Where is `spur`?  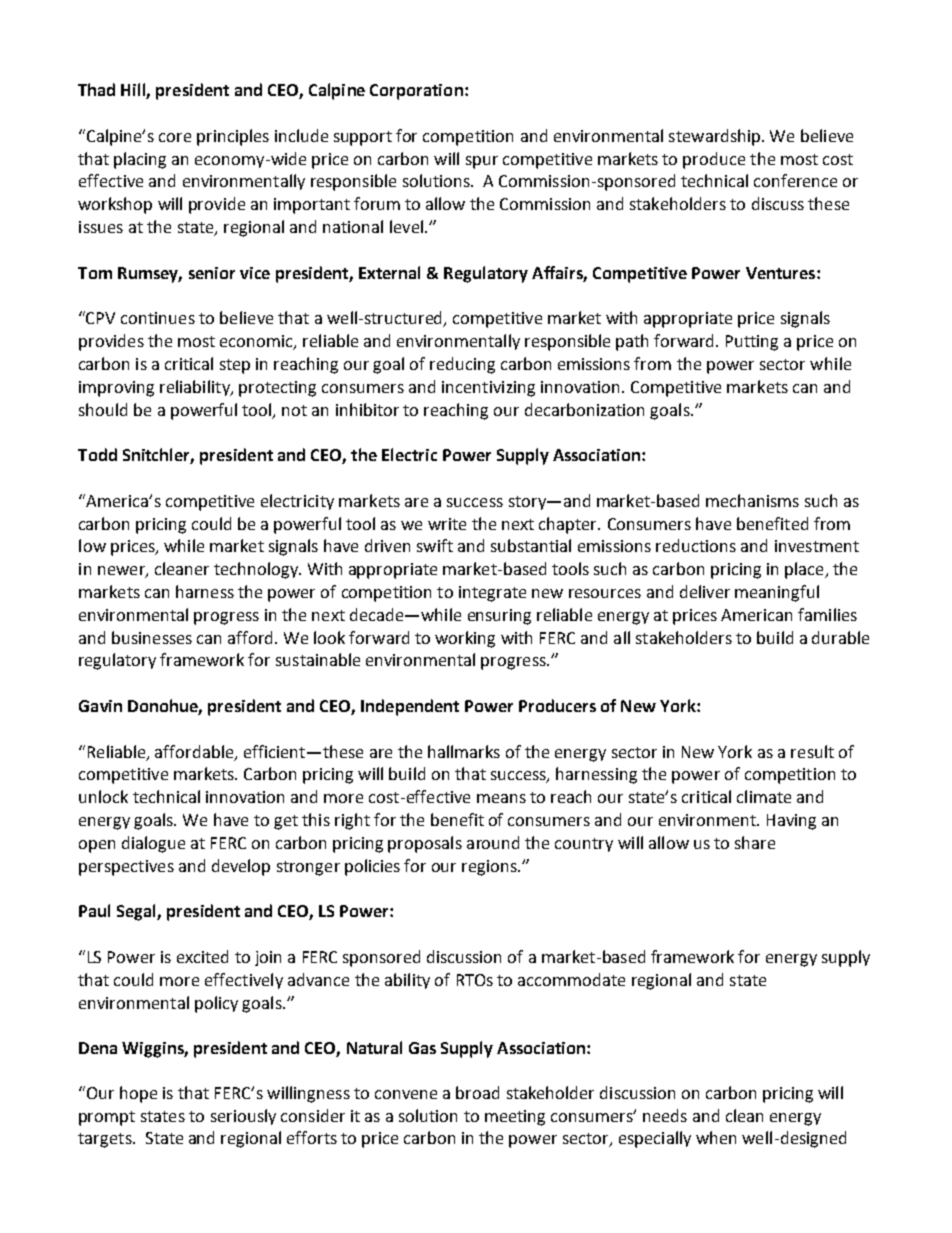 spur is located at coordinates (482, 162).
